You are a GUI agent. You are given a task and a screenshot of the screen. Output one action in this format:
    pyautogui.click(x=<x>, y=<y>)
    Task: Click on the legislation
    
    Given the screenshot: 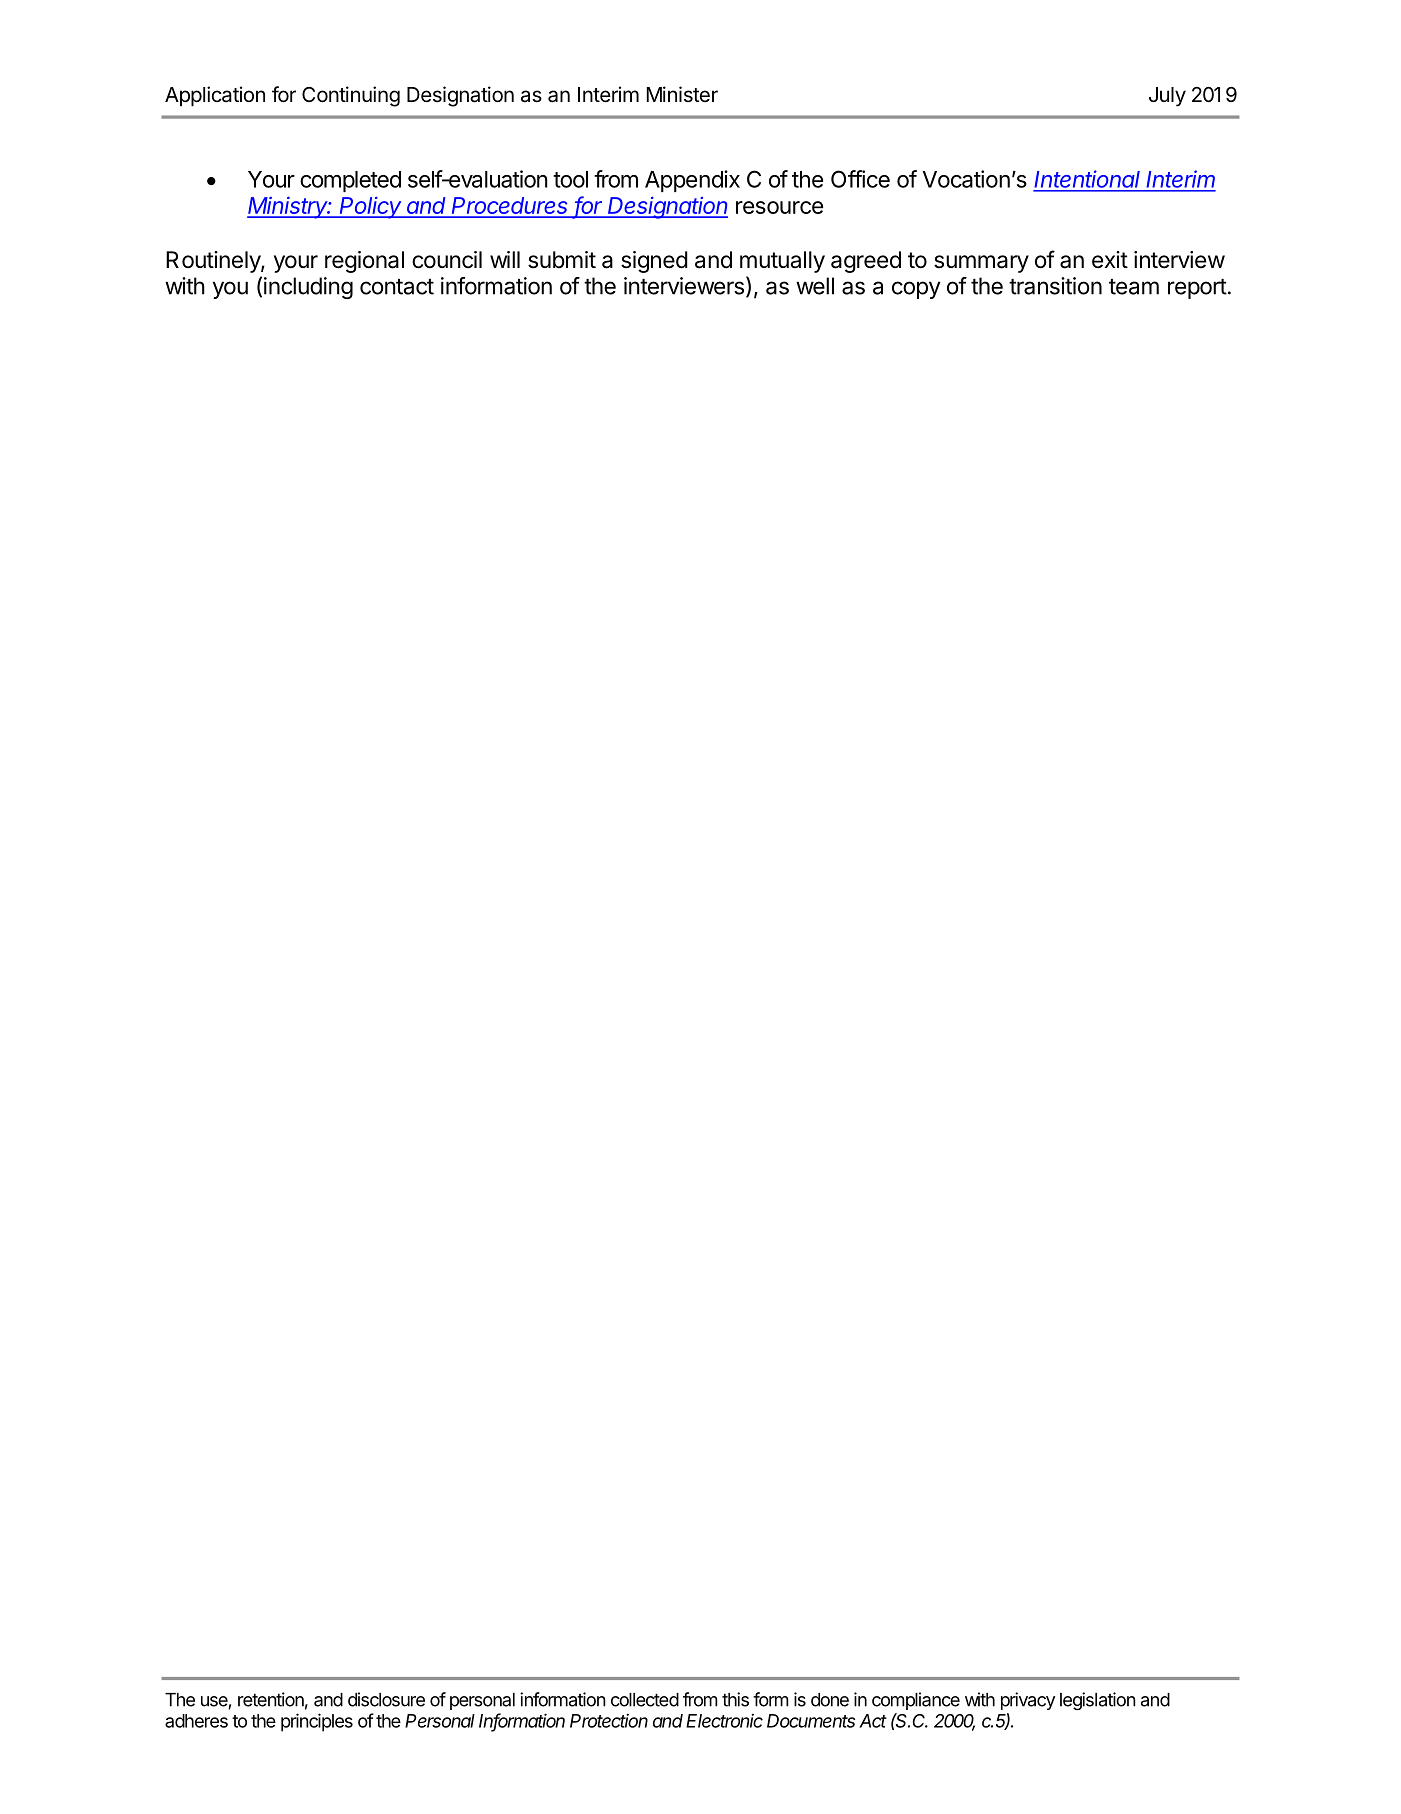 What is the action you would take?
    pyautogui.click(x=1098, y=1701)
